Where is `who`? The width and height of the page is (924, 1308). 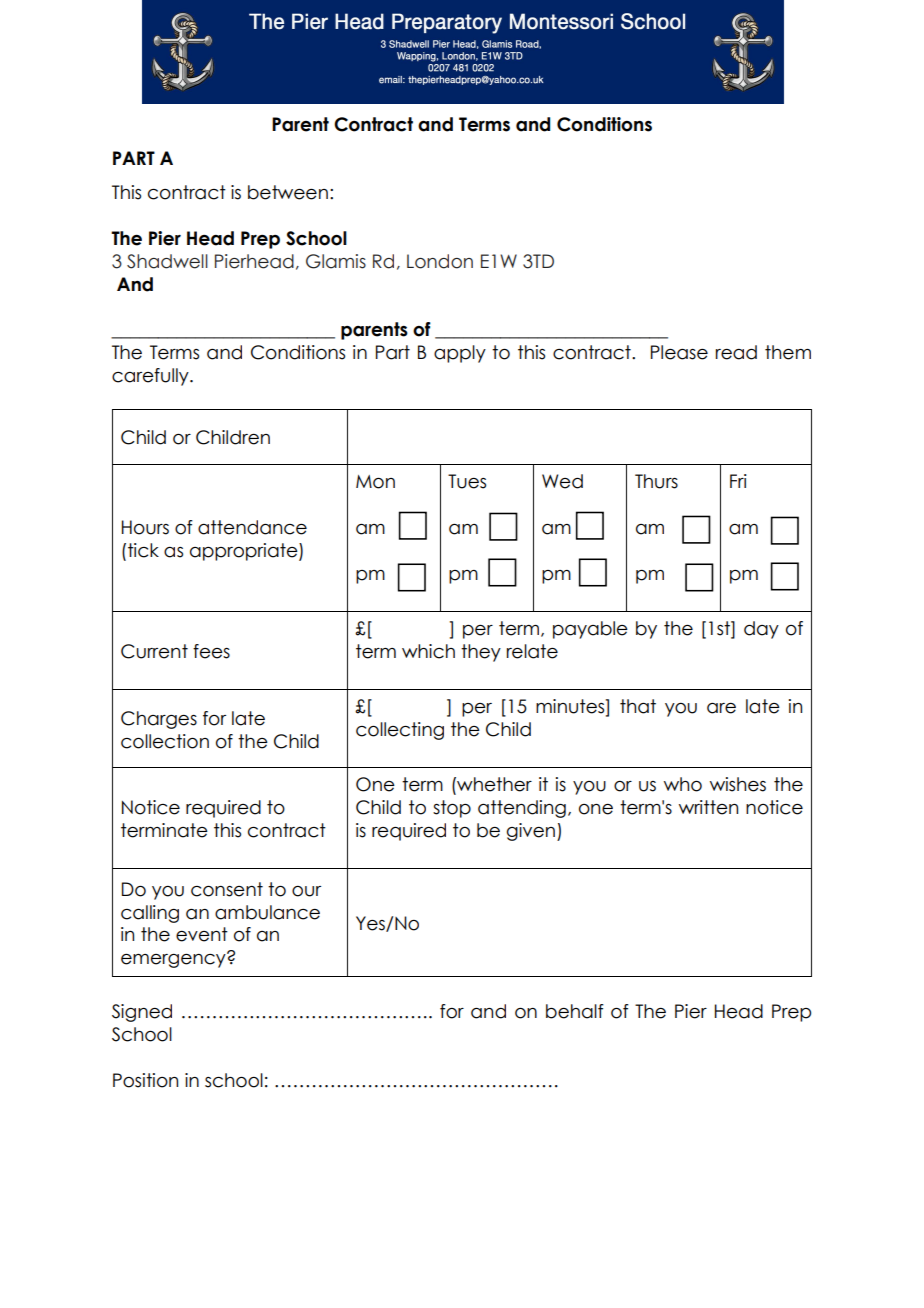
who is located at coordinates (683, 784).
